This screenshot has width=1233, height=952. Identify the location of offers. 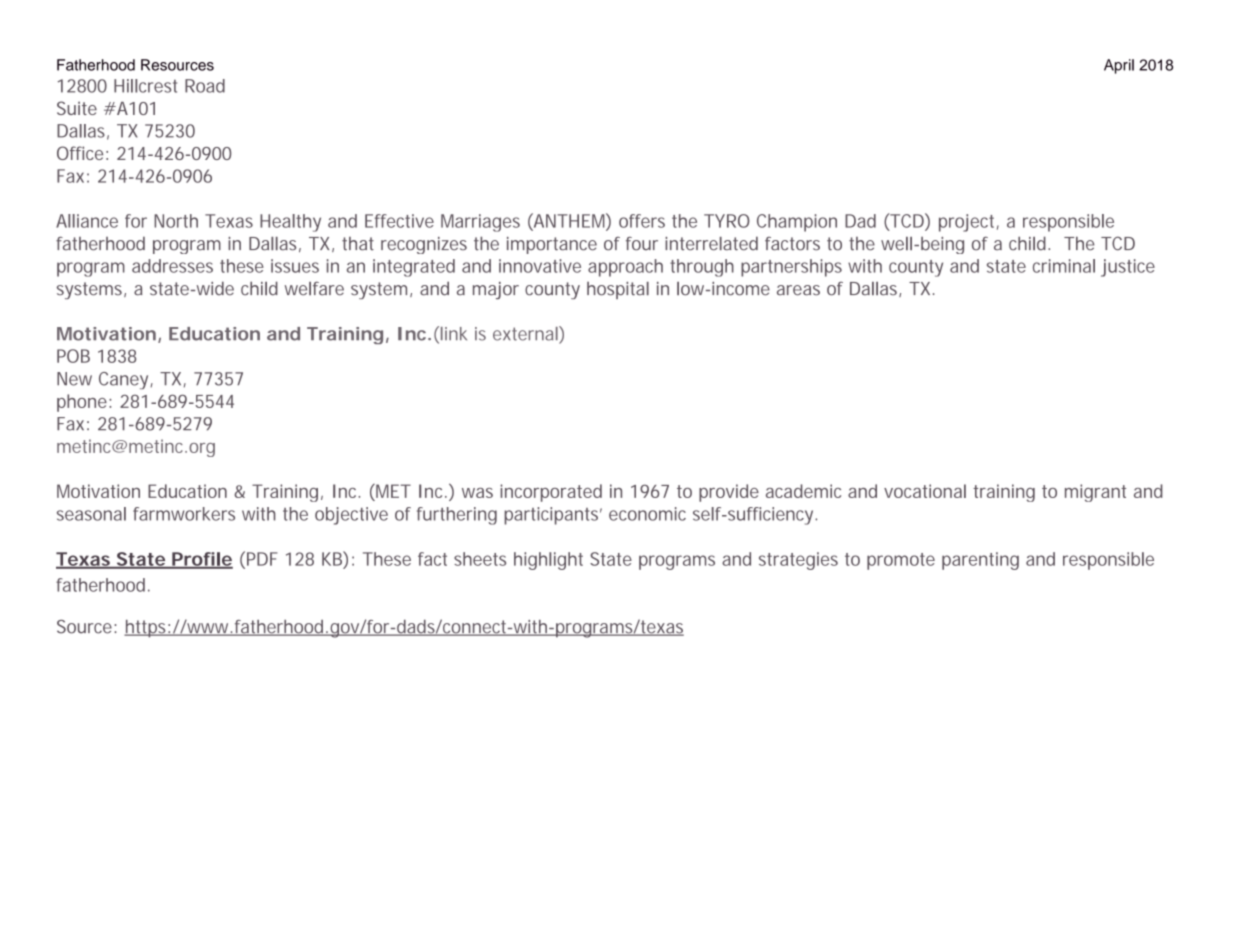
(642, 221).
